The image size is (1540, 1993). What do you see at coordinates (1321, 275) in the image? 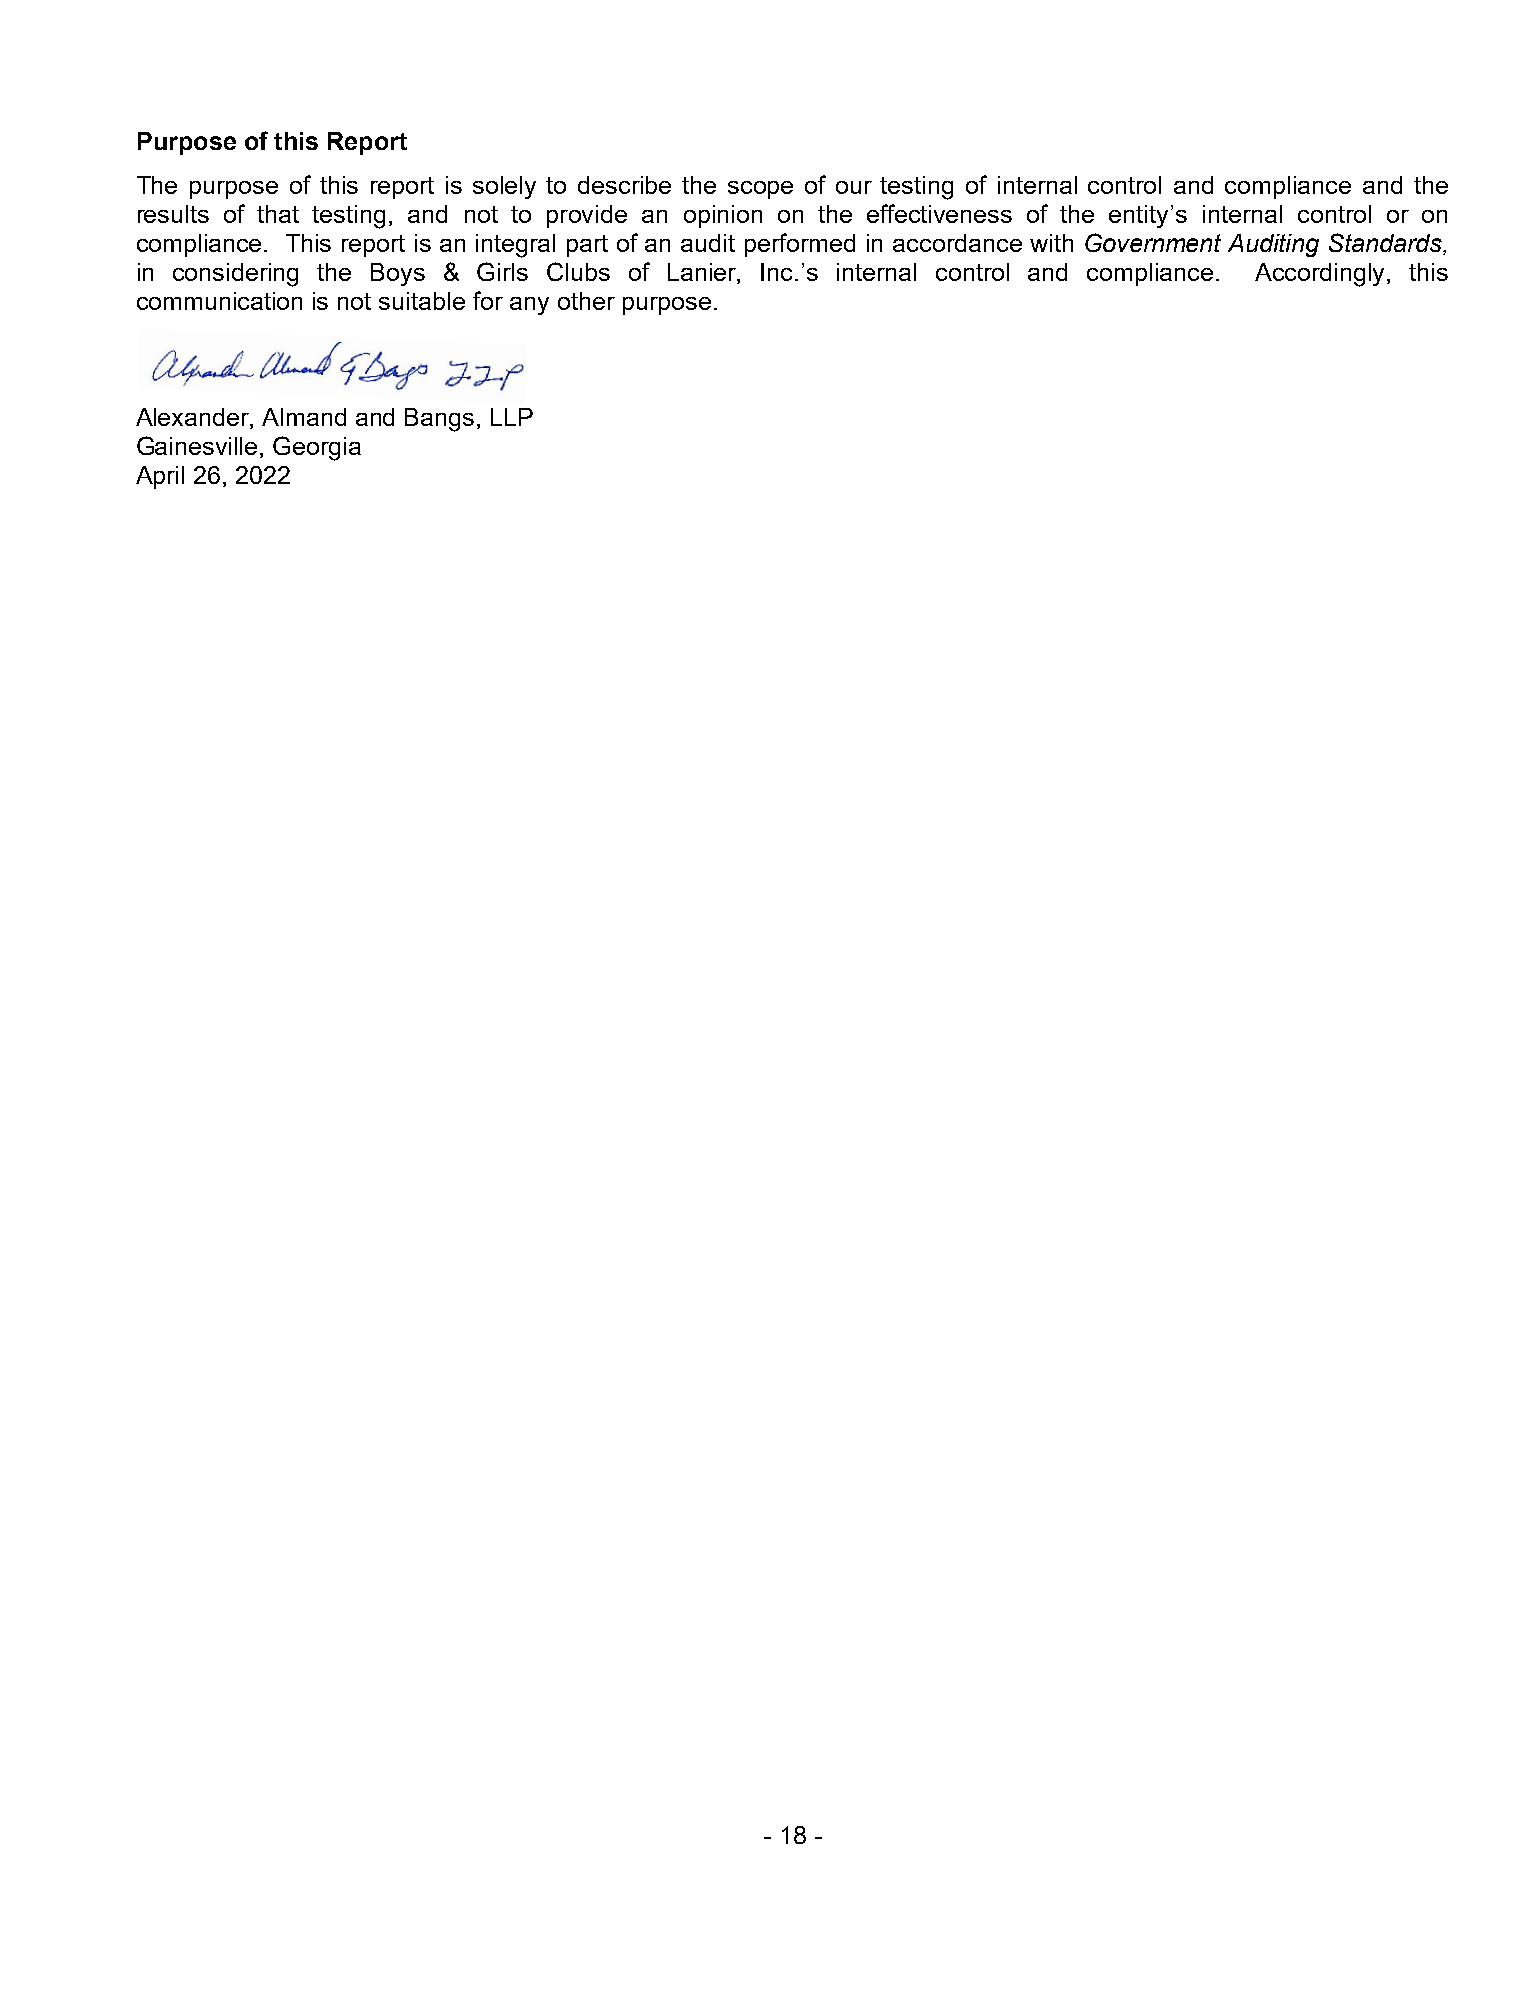
I see `Accordingly` at bounding box center [1321, 275].
